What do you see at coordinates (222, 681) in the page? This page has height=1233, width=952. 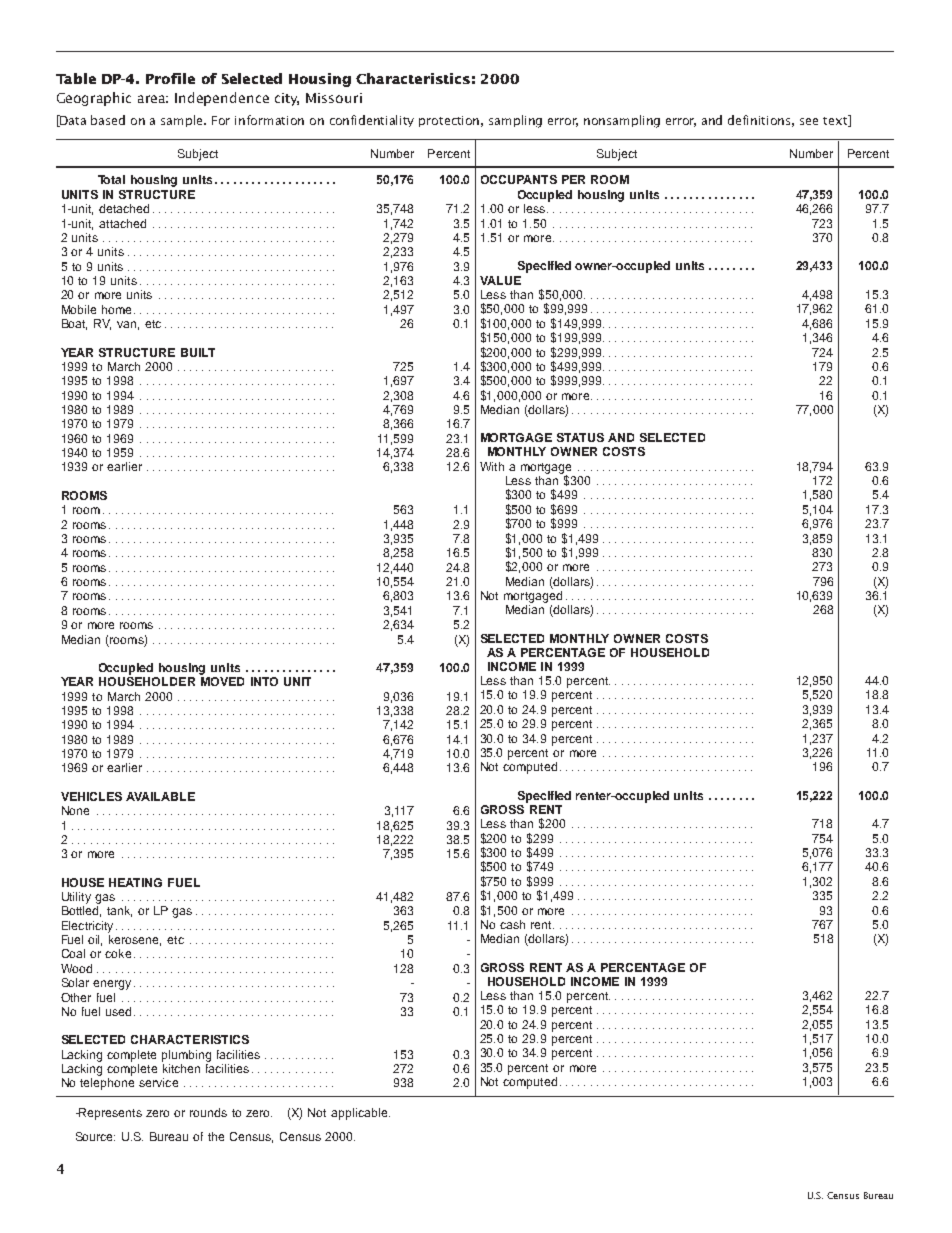 I see `MOVED` at bounding box center [222, 681].
